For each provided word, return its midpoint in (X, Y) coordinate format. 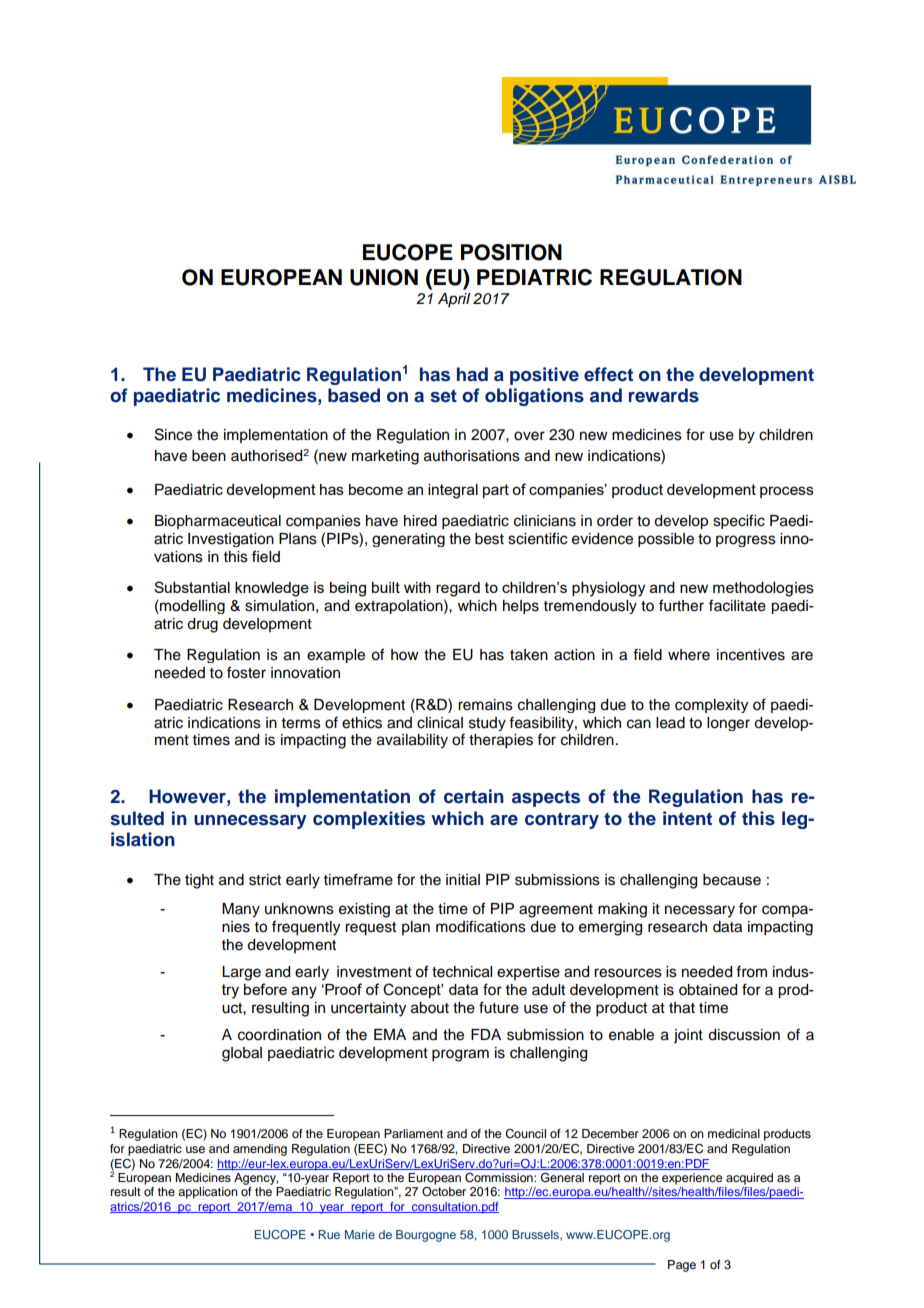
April (454, 300)
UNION (384, 277)
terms (301, 723)
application (208, 1193)
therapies (501, 741)
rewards (664, 395)
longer (728, 724)
